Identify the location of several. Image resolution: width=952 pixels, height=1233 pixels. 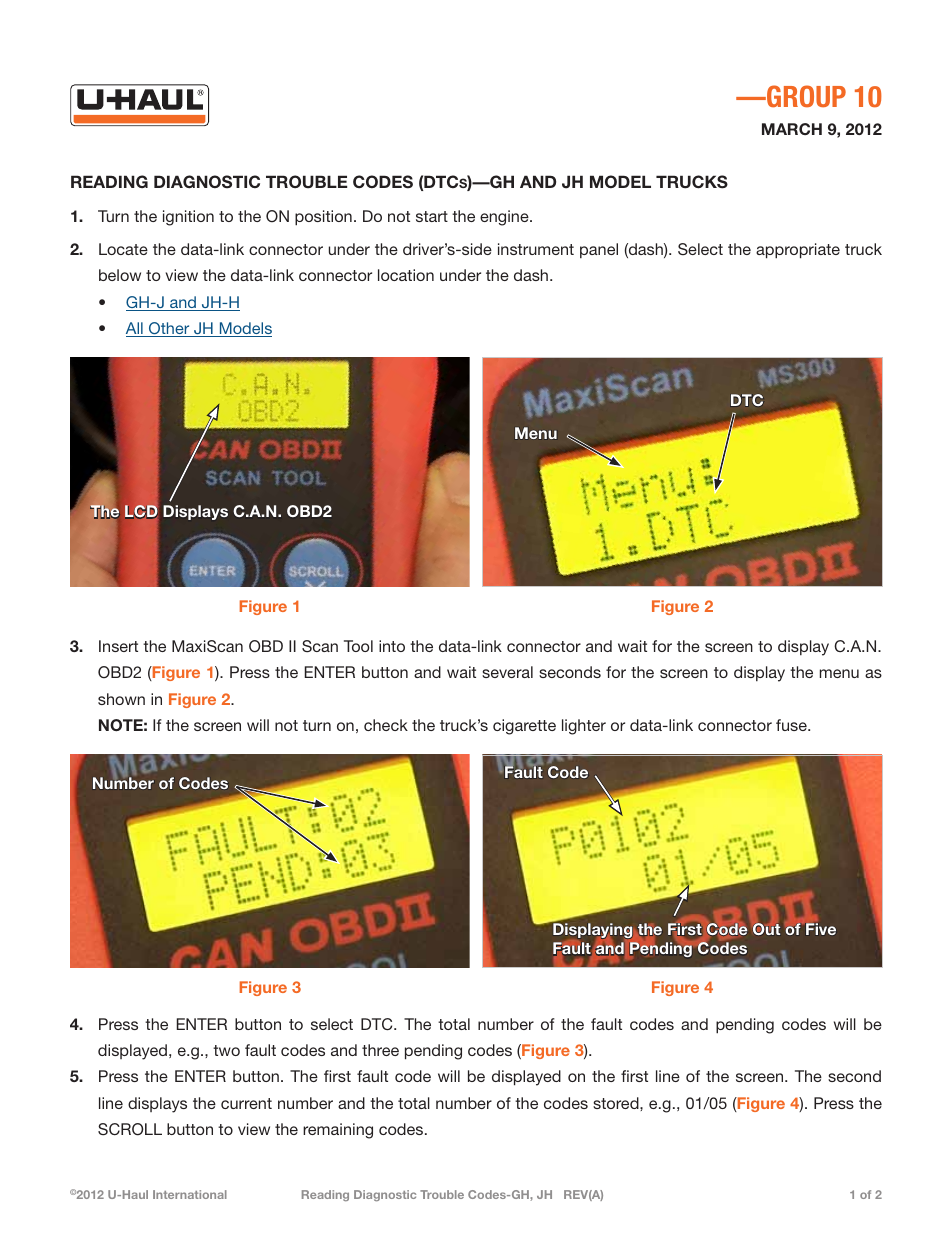
(507, 672).
